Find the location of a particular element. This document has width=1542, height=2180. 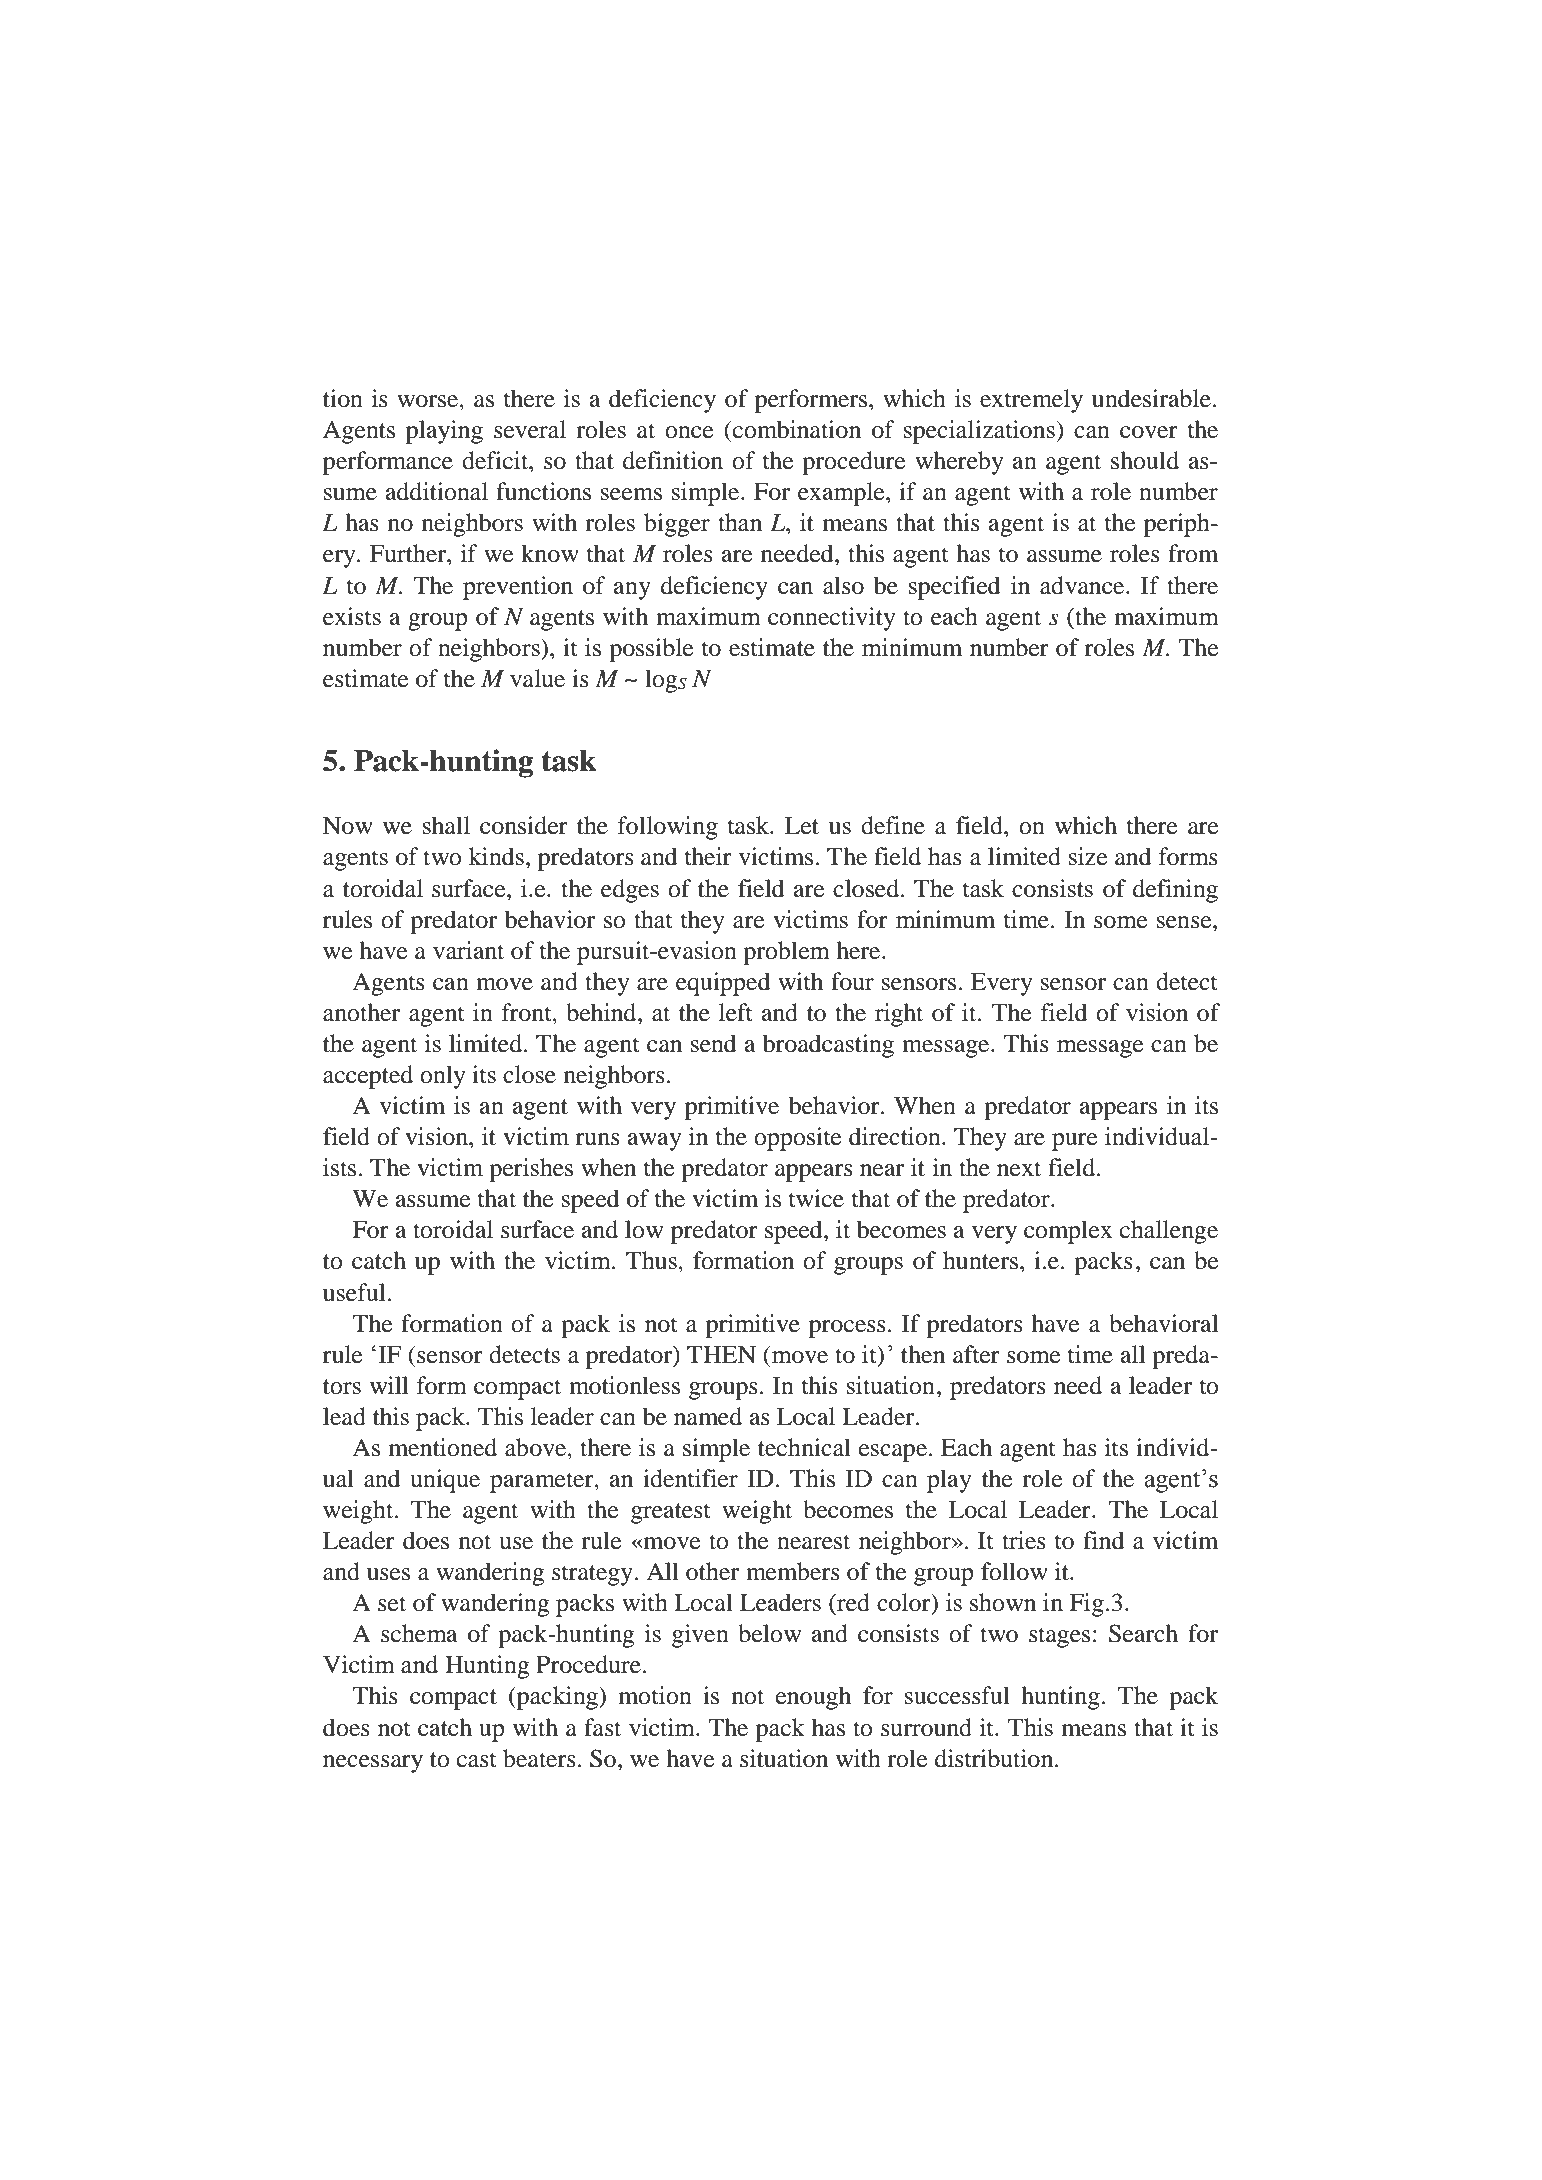

size is located at coordinates (1088, 856).
